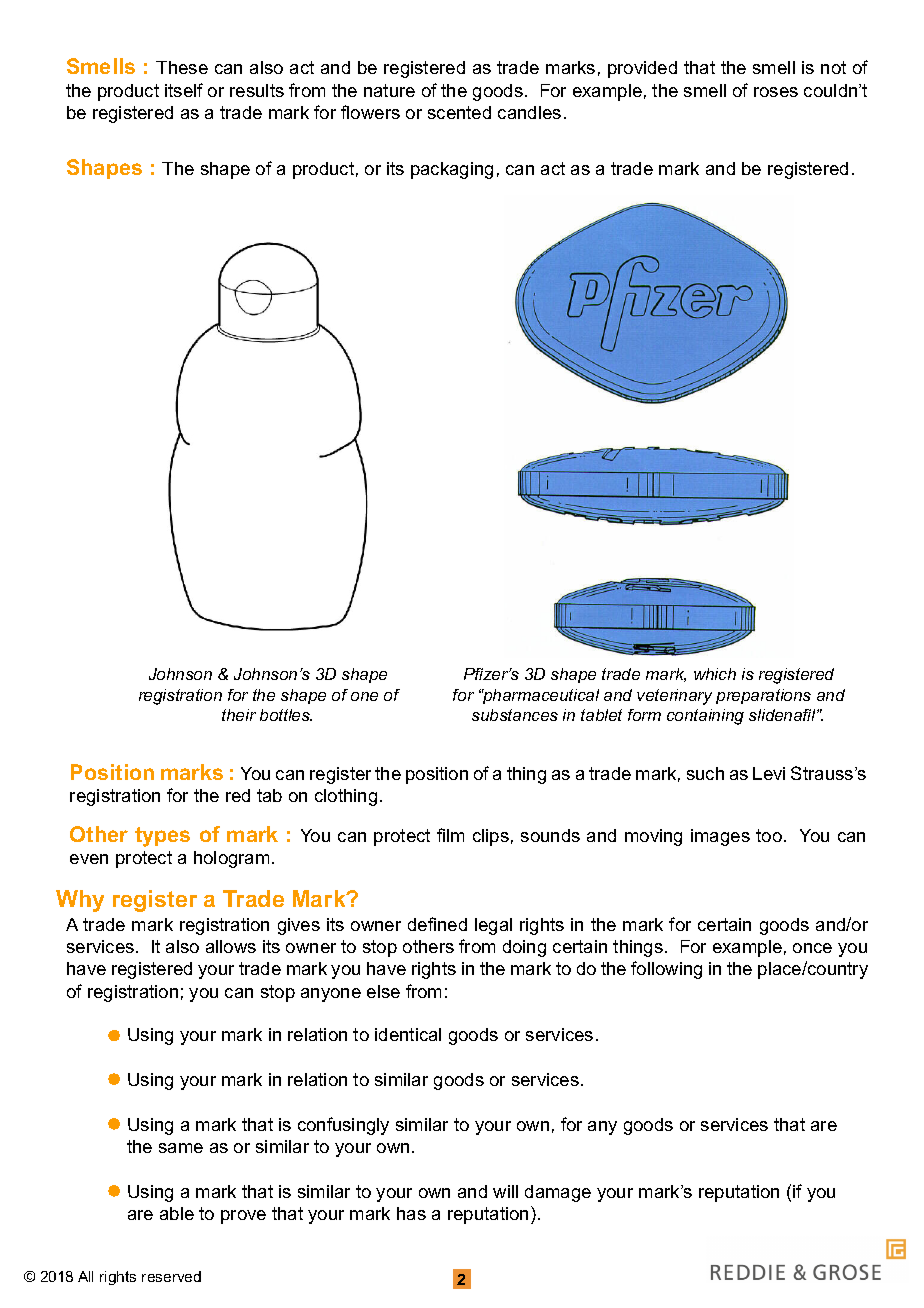 This screenshot has width=924, height=1308. Describe the element at coordinates (452, 170) in the screenshot. I see `packaging` at that location.
